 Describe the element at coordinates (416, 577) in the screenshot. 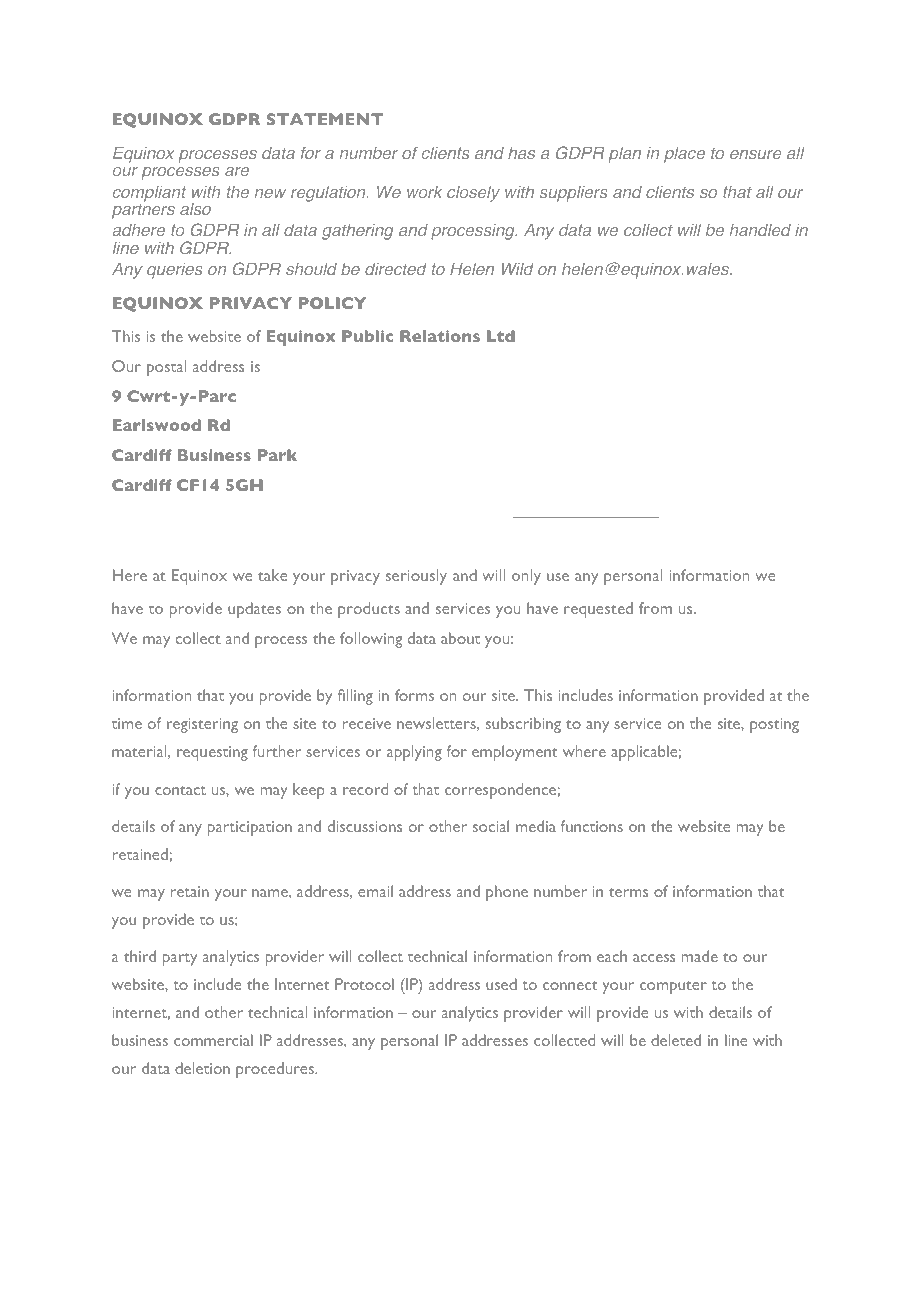

I see `seriously` at that location.
